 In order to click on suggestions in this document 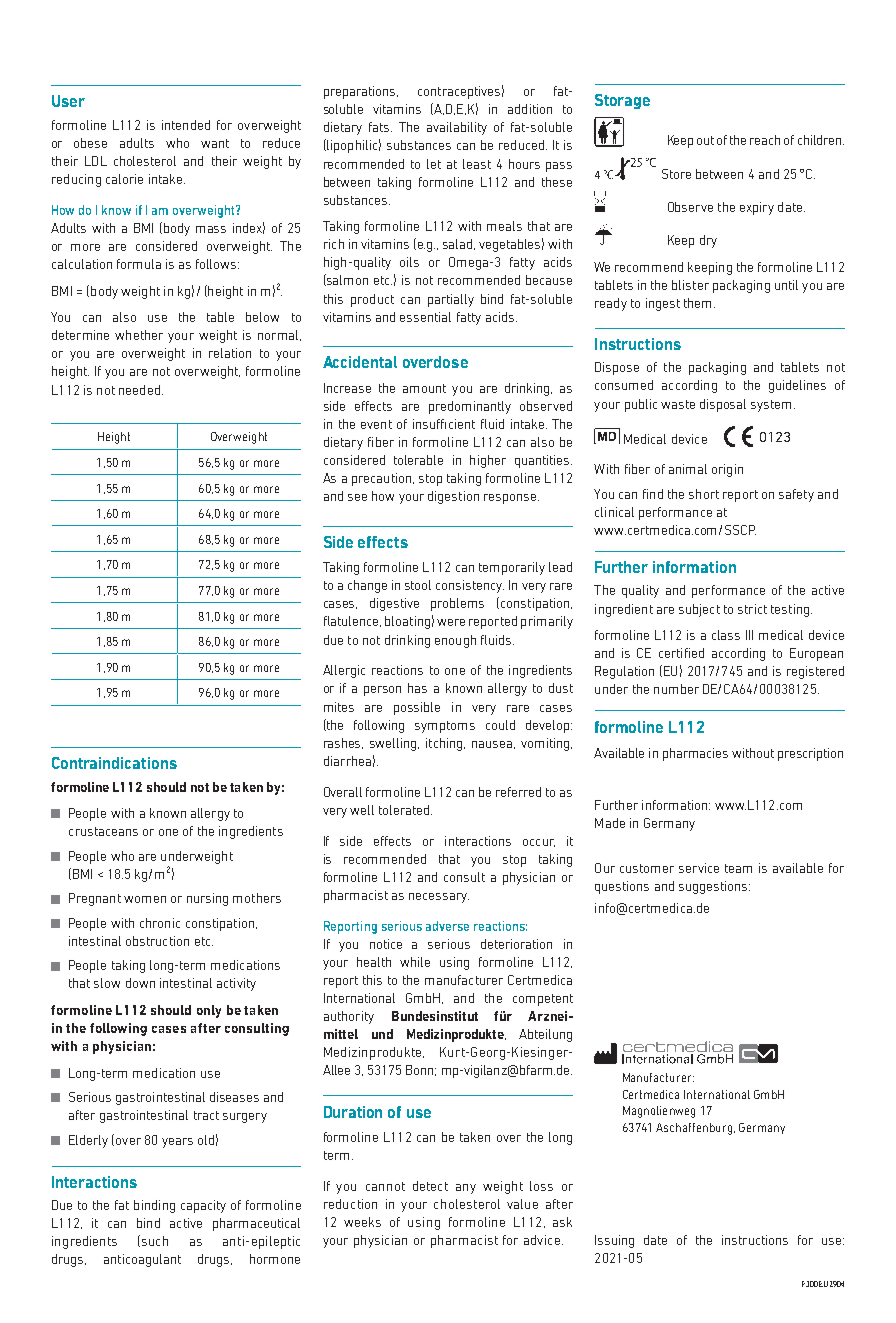, I will do `click(714, 887)`.
